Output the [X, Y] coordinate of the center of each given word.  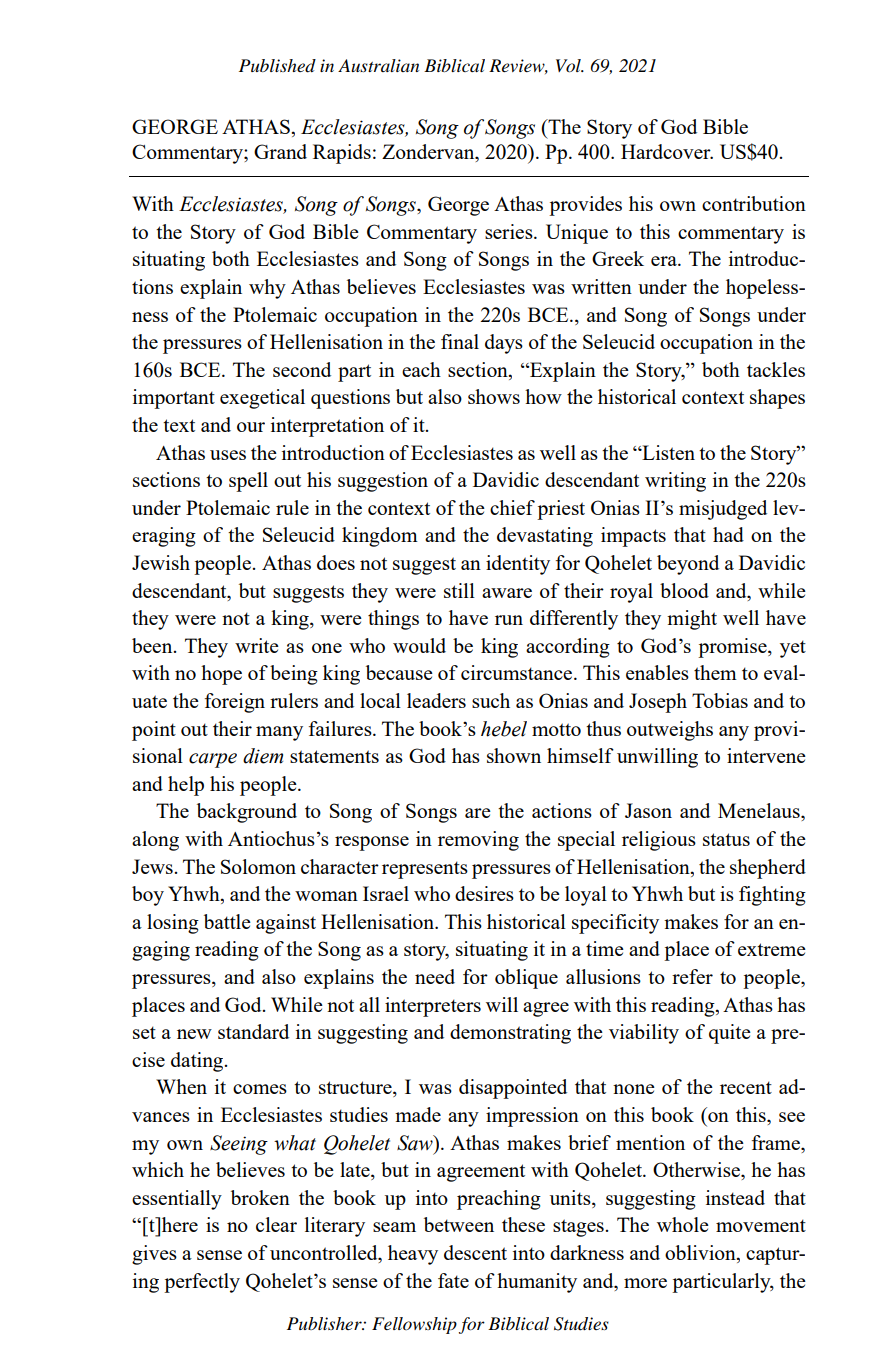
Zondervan [429, 151]
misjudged [723, 510]
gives [154, 1255]
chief [512, 507]
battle [227, 921]
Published [277, 66]
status [726, 839]
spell [248, 482]
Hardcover [667, 151]
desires [484, 893]
